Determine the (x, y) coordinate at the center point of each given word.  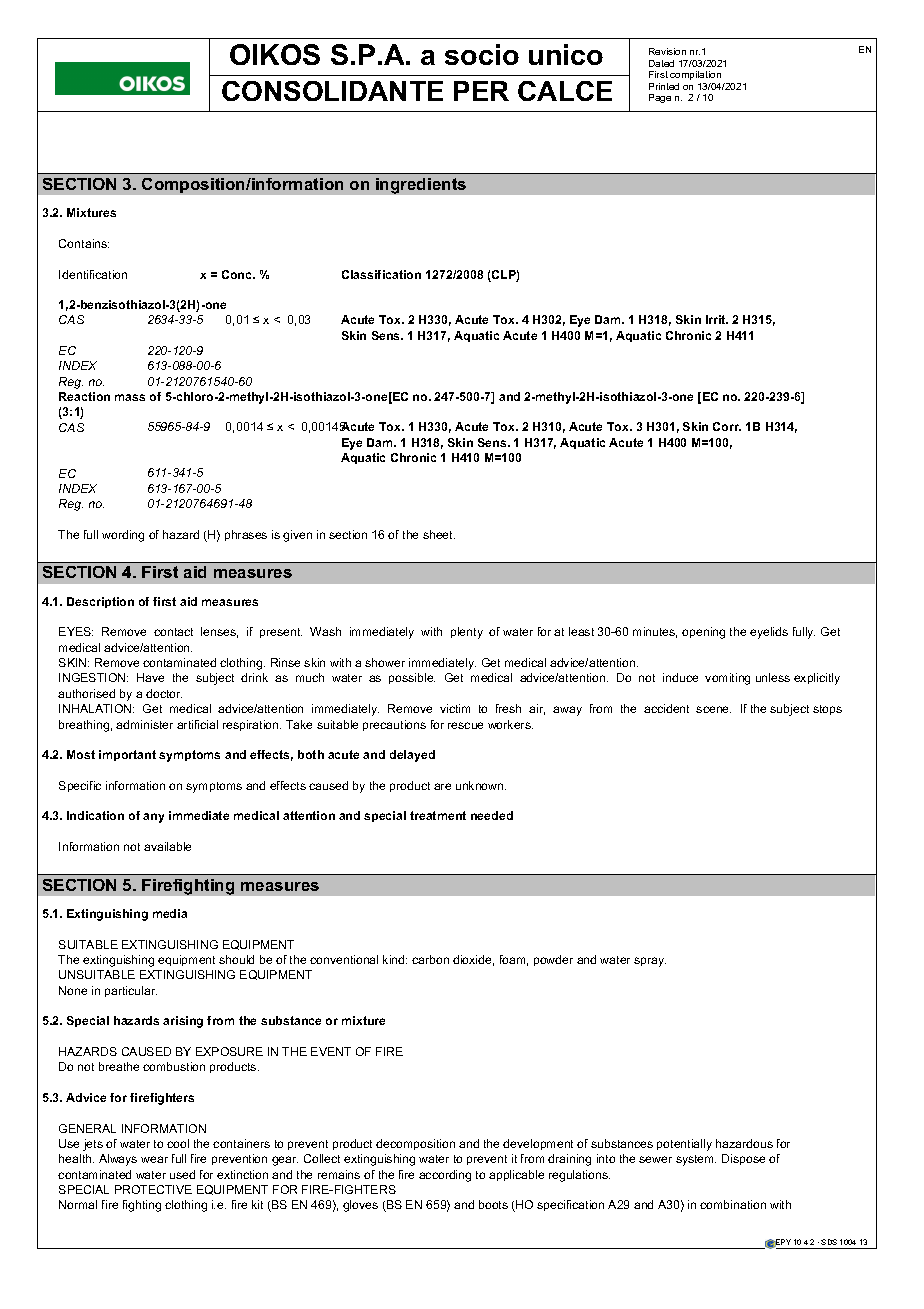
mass (130, 397)
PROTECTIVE (153, 1189)
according (445, 1176)
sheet (439, 534)
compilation (695, 75)
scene (713, 709)
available (167, 846)
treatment (438, 815)
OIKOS (275, 54)
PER (481, 91)
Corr (727, 426)
